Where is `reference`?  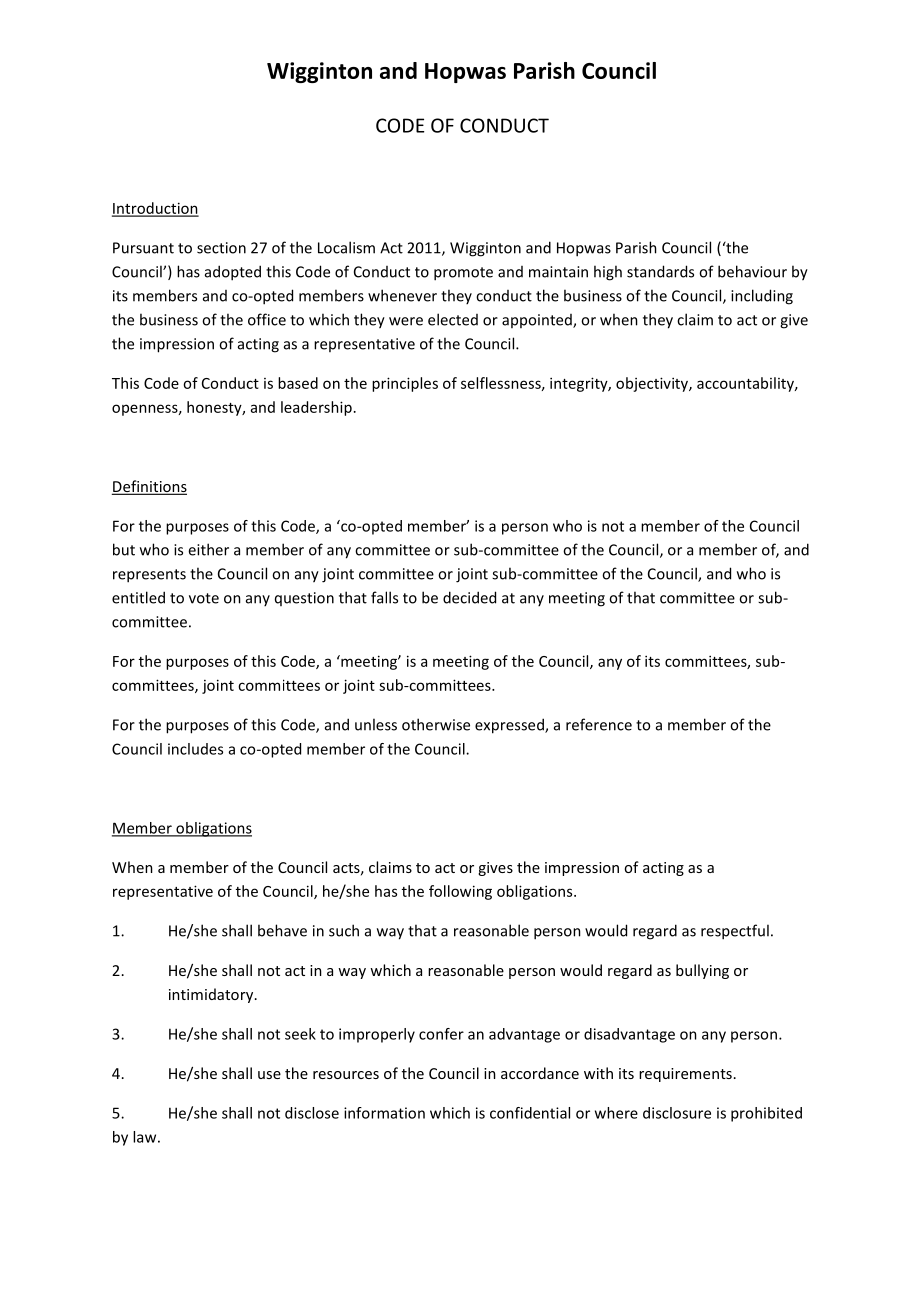 reference is located at coordinates (599, 724).
